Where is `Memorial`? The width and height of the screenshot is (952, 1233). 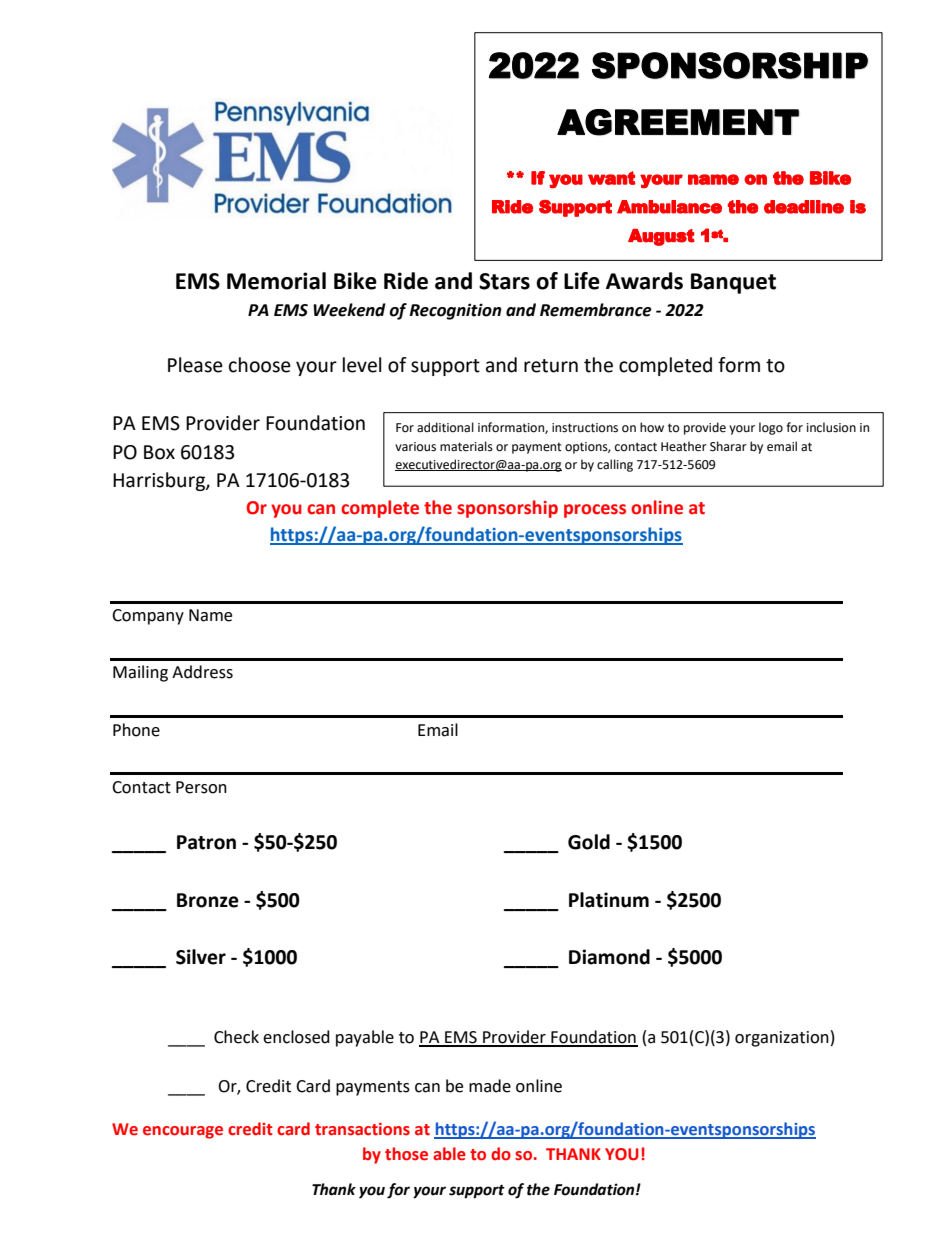
Memorial is located at coordinates (276, 281).
